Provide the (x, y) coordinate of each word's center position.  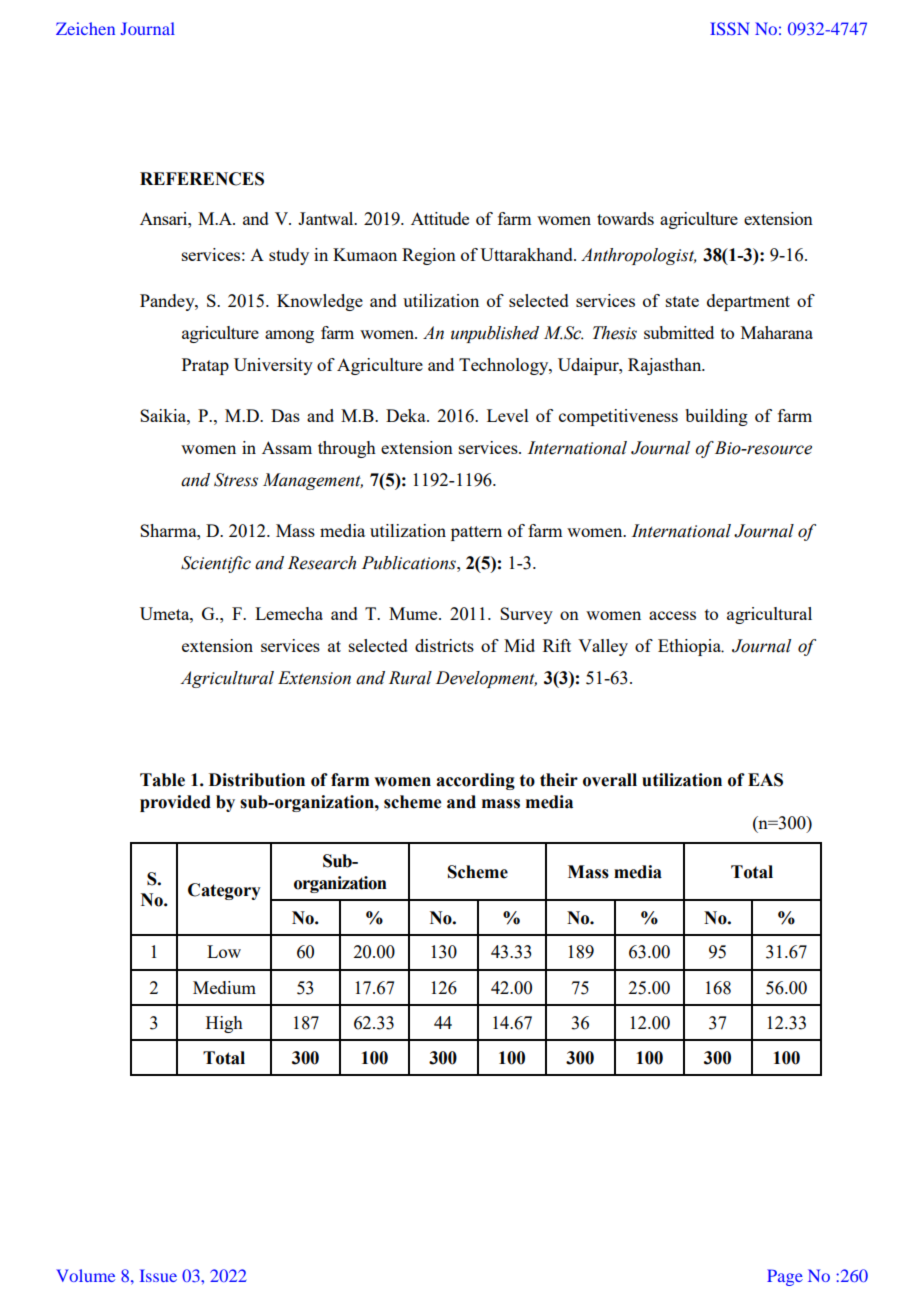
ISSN (730, 28)
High (224, 1024)
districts (444, 645)
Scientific (216, 564)
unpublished (495, 334)
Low (224, 951)
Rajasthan (666, 366)
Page (785, 1277)
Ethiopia (691, 647)
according (475, 781)
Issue (158, 1275)
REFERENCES (202, 179)
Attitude (440, 218)
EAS (765, 780)
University (273, 366)
